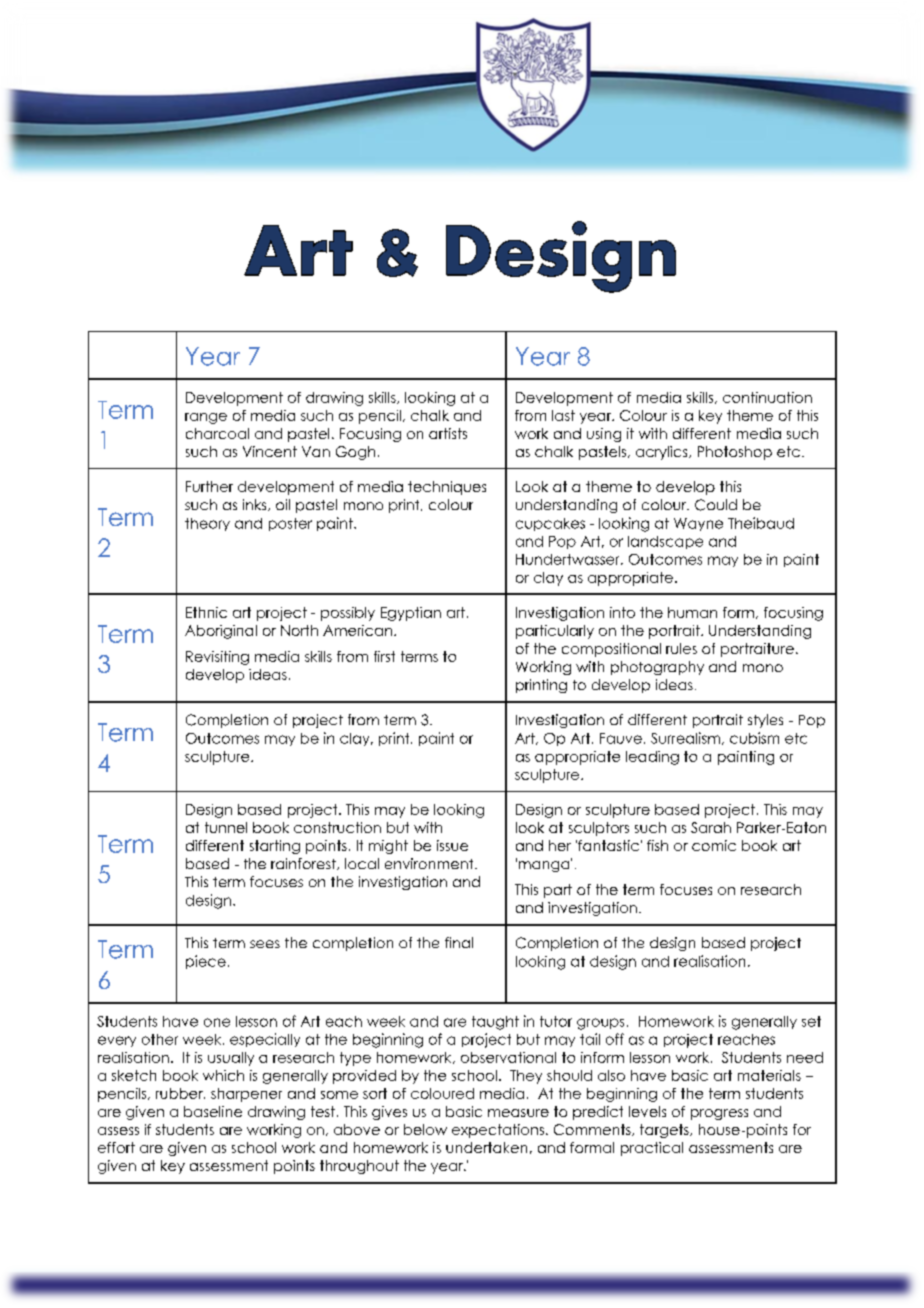 Image resolution: width=924 pixels, height=1308 pixels. Describe the element at coordinates (448, 433) in the screenshot. I see `artists` at that location.
